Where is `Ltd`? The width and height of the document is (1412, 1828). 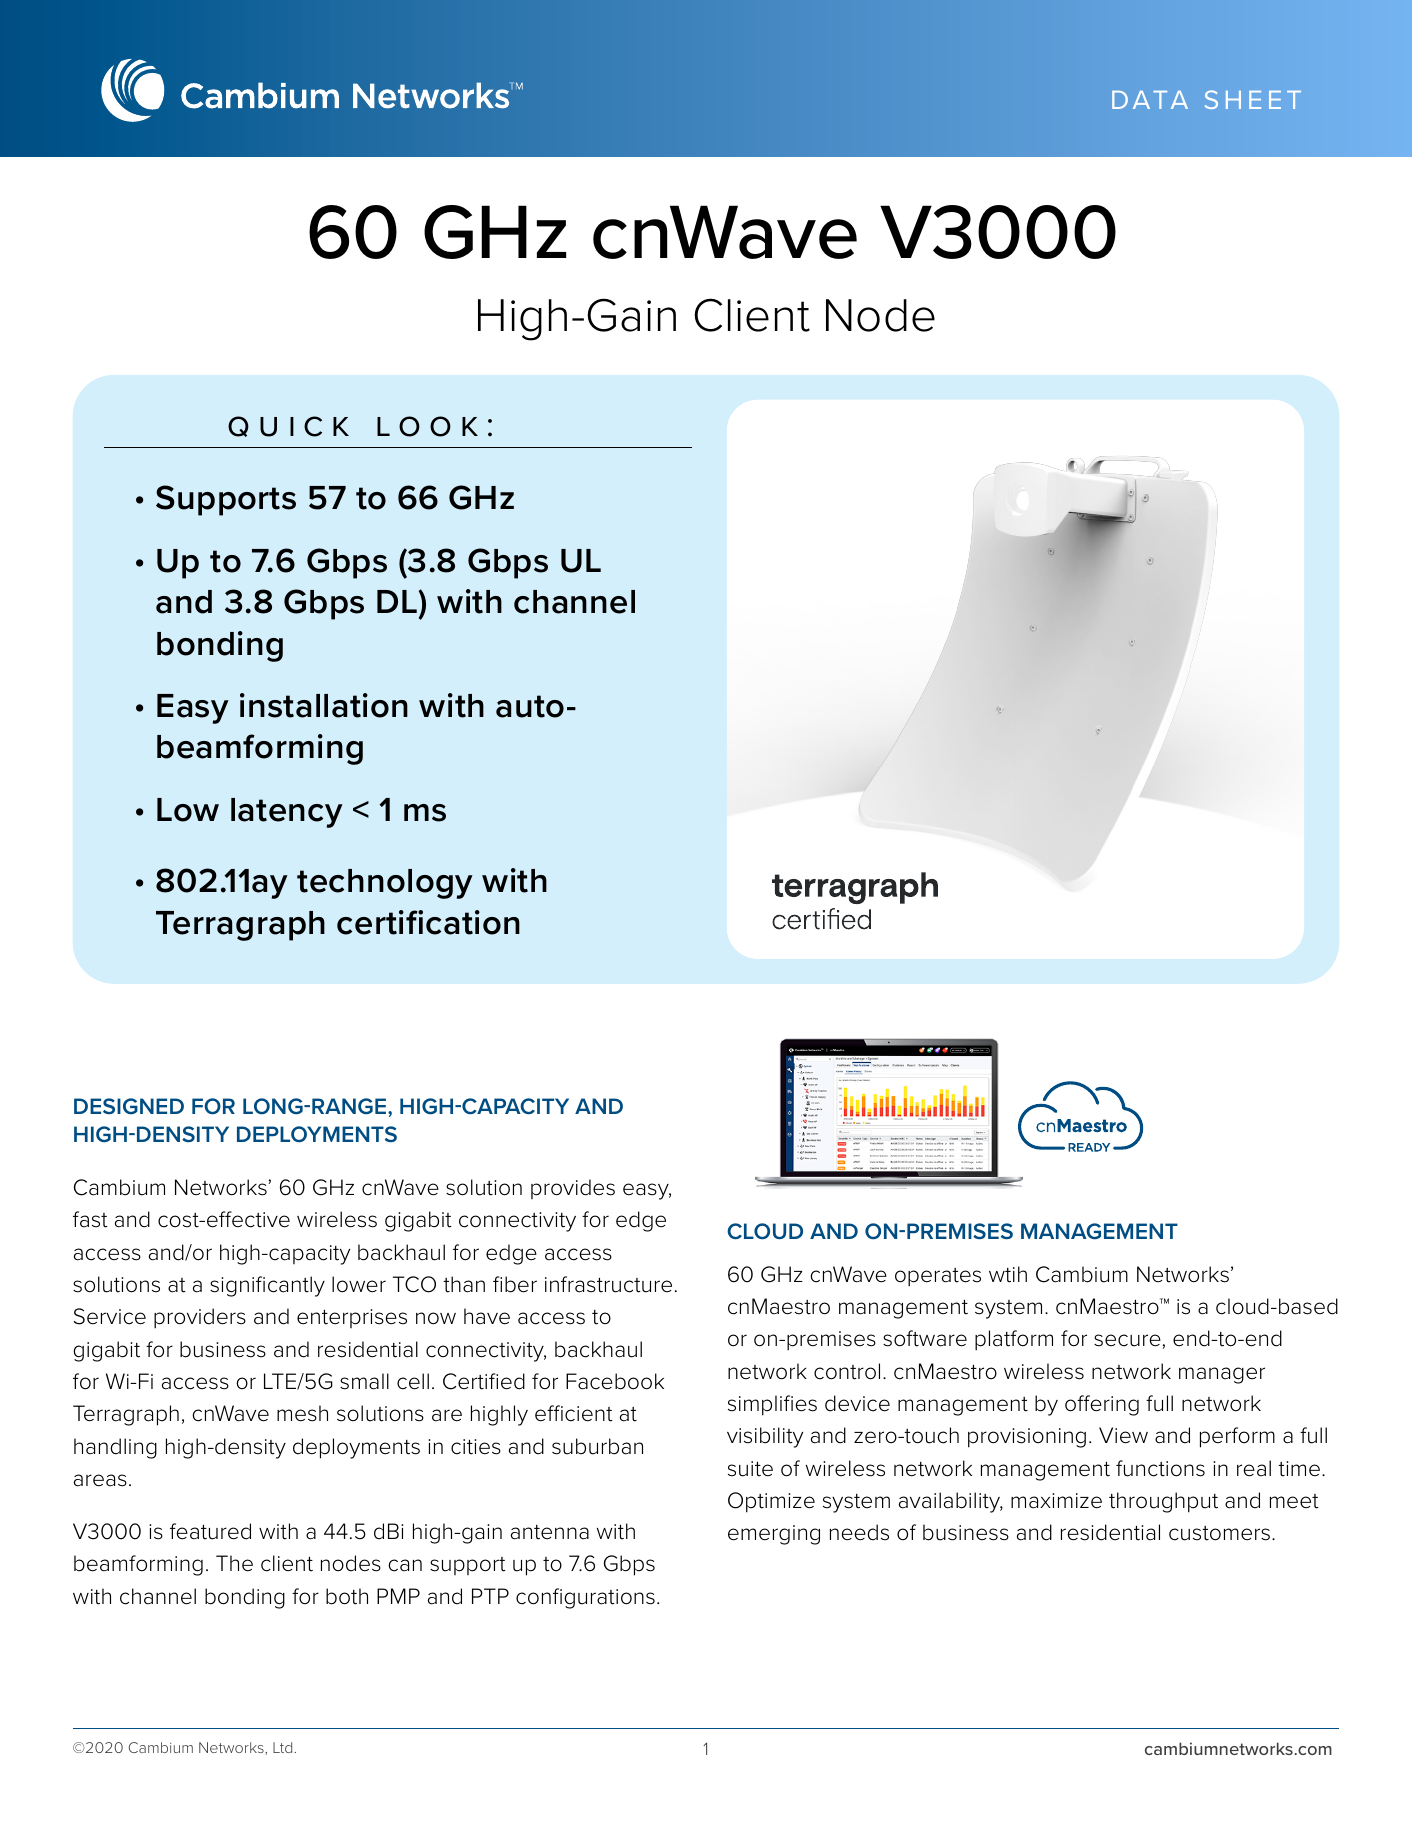
Ltd is located at coordinates (284, 1747).
